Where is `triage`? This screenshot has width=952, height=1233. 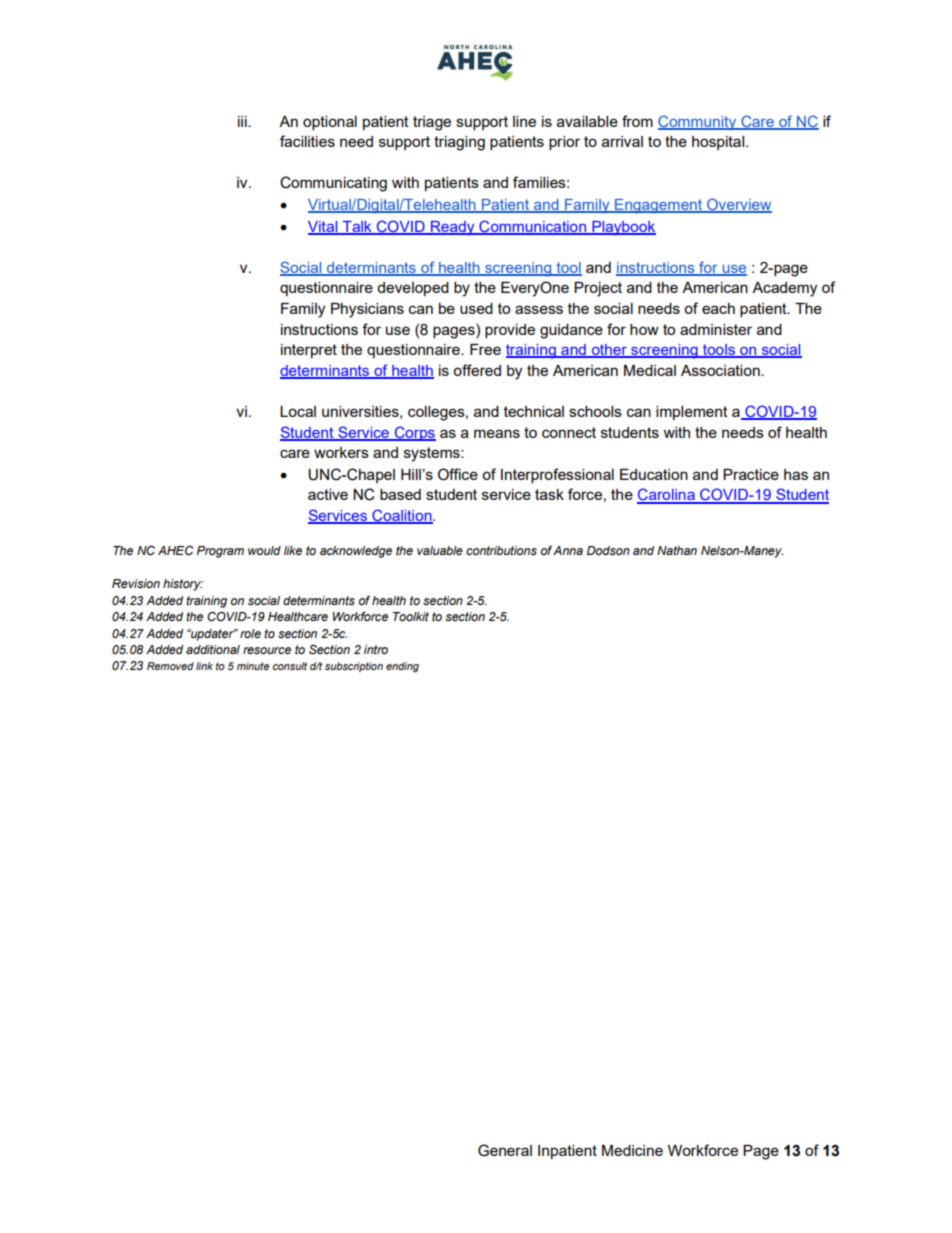 triage is located at coordinates (432, 123).
